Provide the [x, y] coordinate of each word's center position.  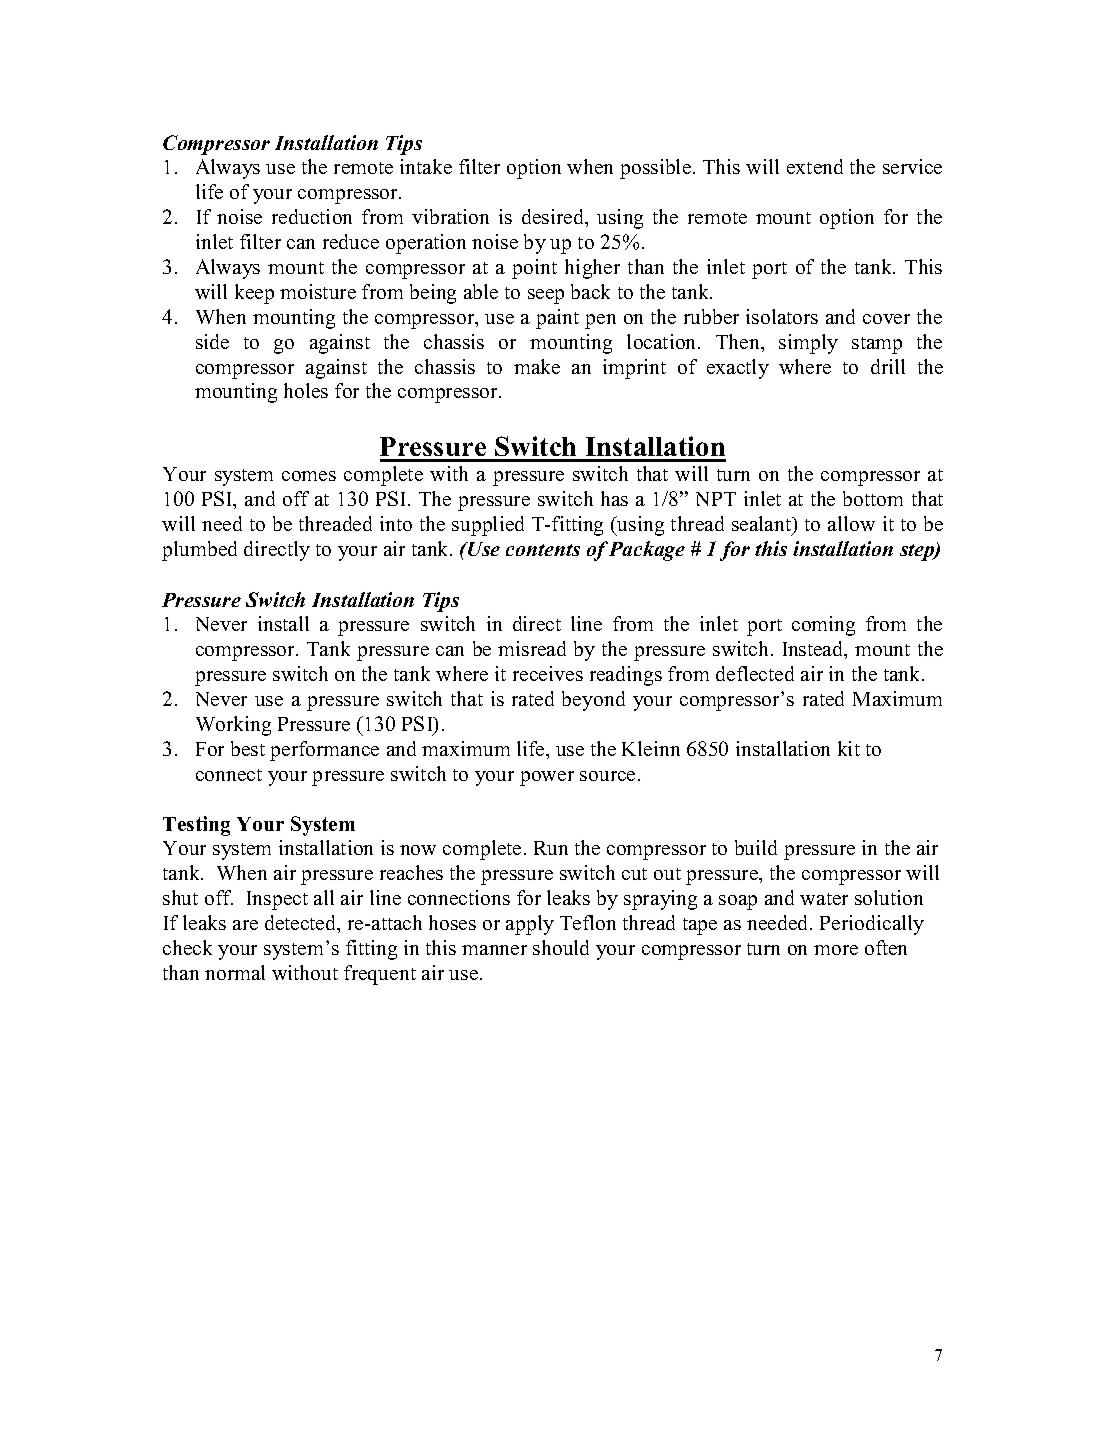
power [547, 778]
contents [543, 550]
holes [306, 390]
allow [851, 523]
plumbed [199, 551]
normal [235, 972]
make [537, 366]
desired [554, 218]
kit [849, 748]
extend [815, 166]
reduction [312, 216]
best [248, 748]
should [561, 947]
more [836, 950]
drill [888, 366]
